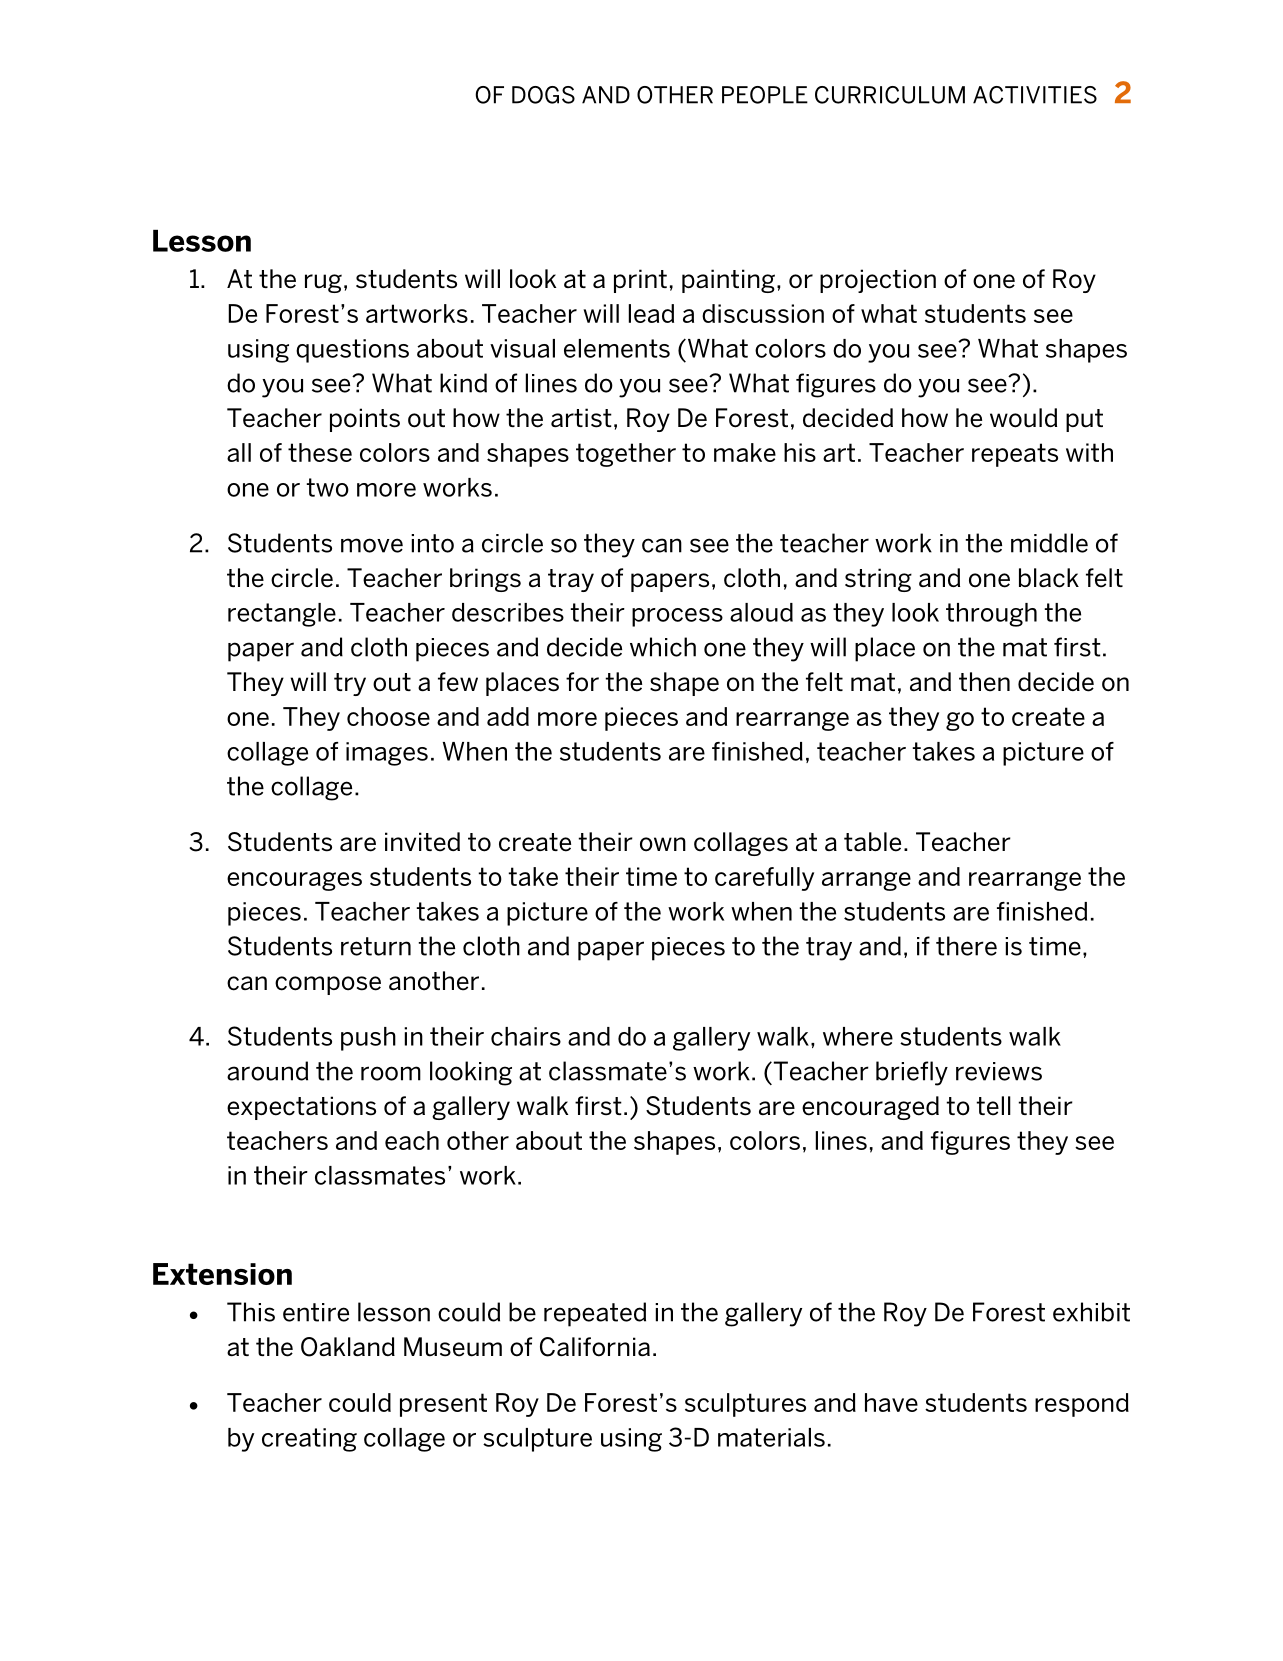 The width and height of the document is (1283, 1661). I want to click on rug, so click(323, 283).
